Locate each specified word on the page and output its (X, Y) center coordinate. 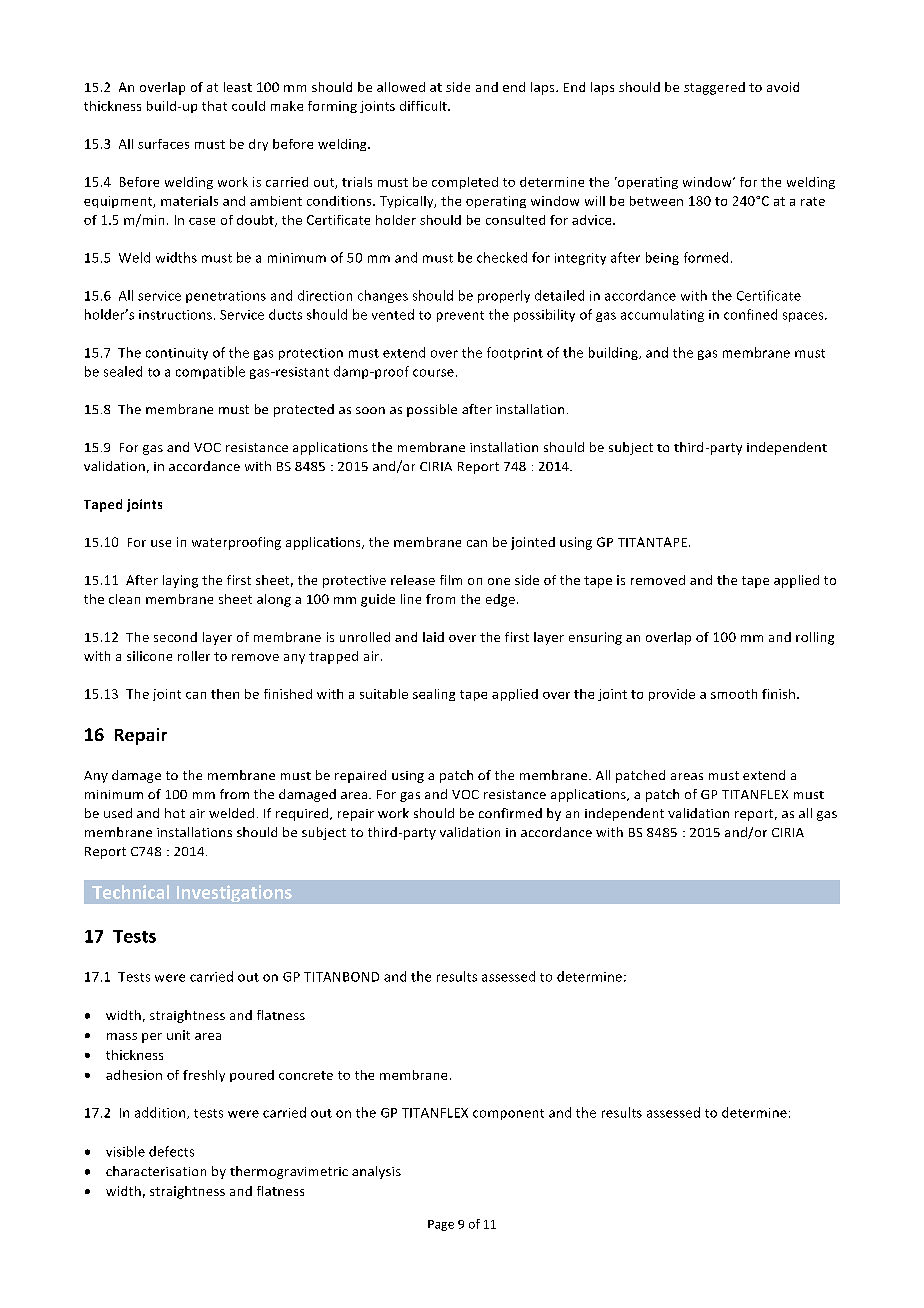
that (214, 106)
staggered (714, 88)
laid (433, 637)
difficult (424, 106)
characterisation (156, 1171)
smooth (734, 694)
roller (194, 656)
